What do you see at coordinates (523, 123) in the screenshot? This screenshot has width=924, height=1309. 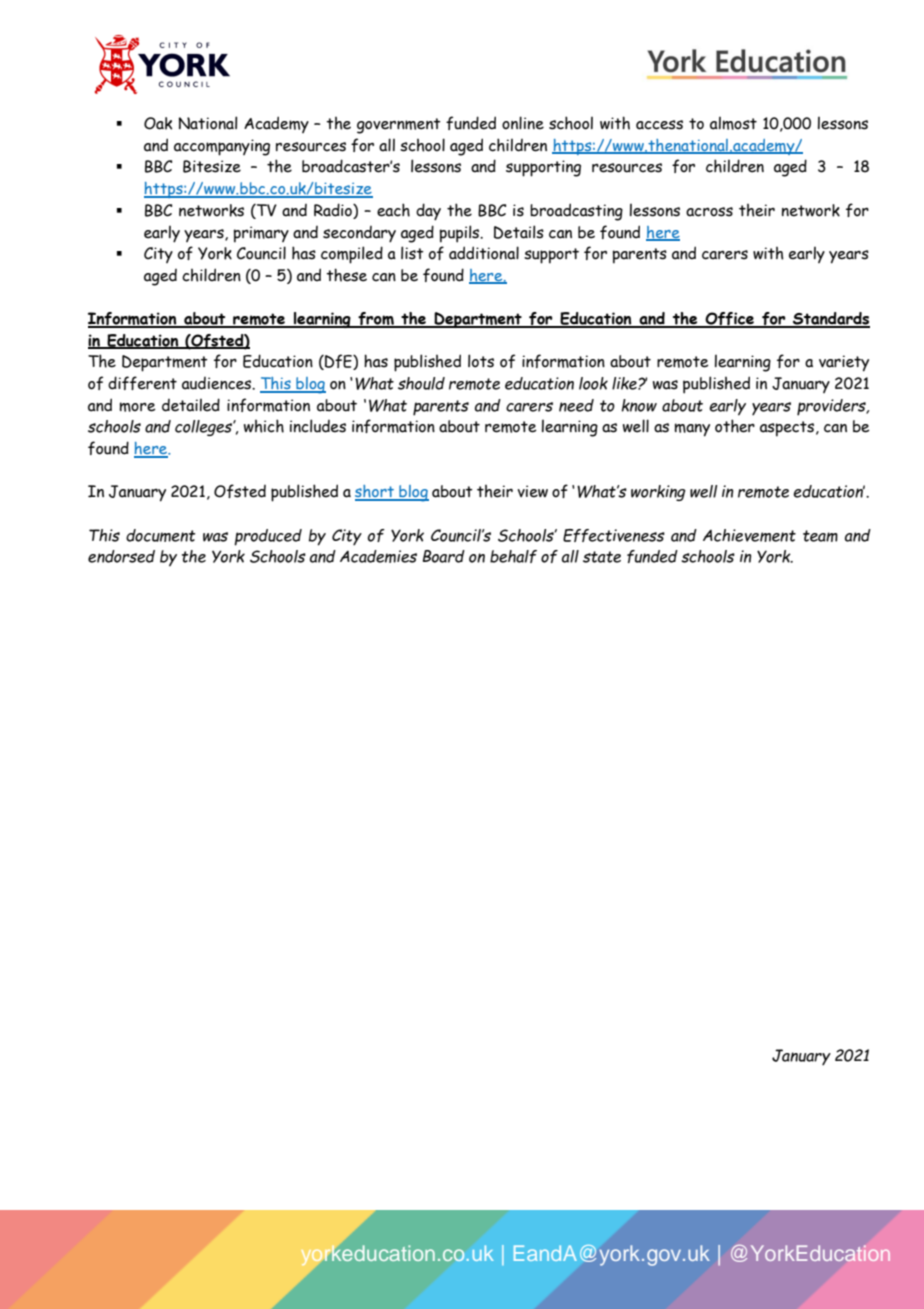 I see `online` at bounding box center [523, 123].
